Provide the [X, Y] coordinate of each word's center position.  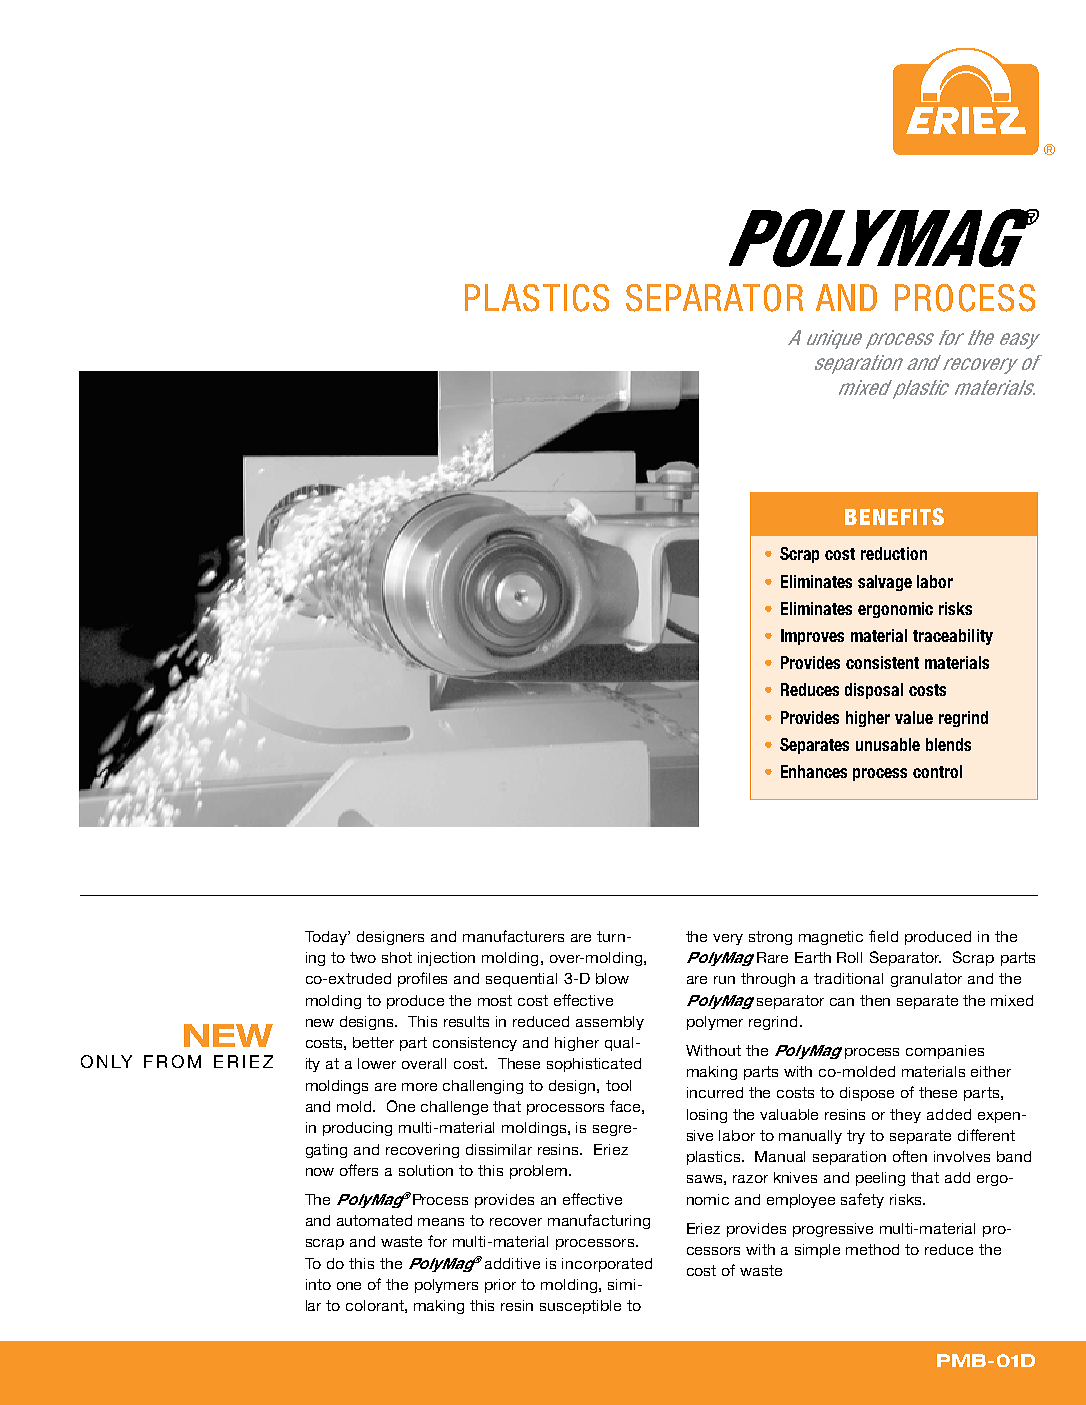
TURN [611, 936]
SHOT [397, 957]
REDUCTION [894, 553]
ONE [349, 1286]
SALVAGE [885, 583]
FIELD [883, 936]
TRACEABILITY [953, 637]
